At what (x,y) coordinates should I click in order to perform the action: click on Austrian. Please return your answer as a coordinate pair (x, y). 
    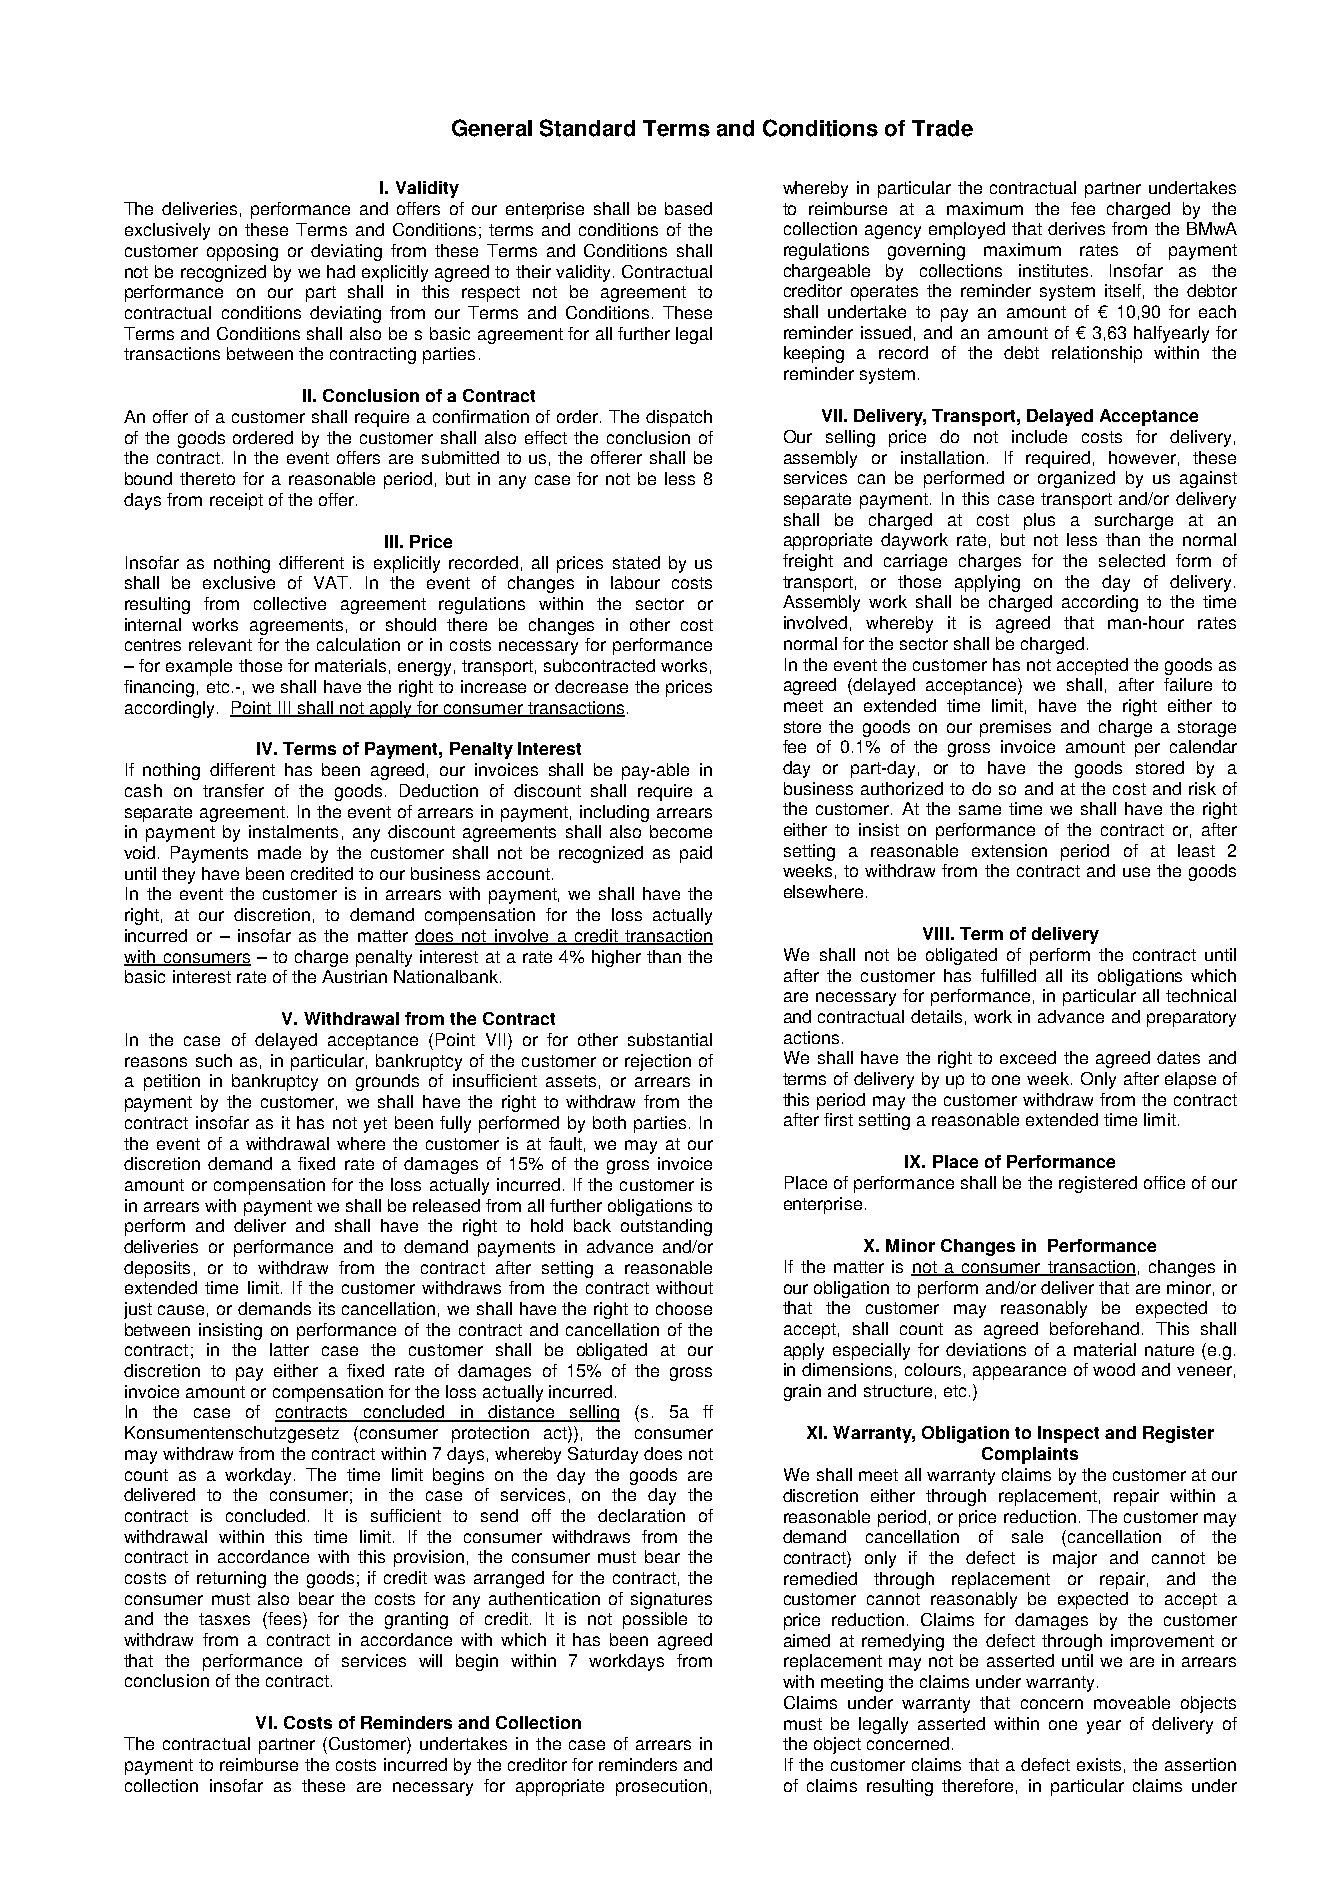
    Looking at the image, I should click on (354, 976).
